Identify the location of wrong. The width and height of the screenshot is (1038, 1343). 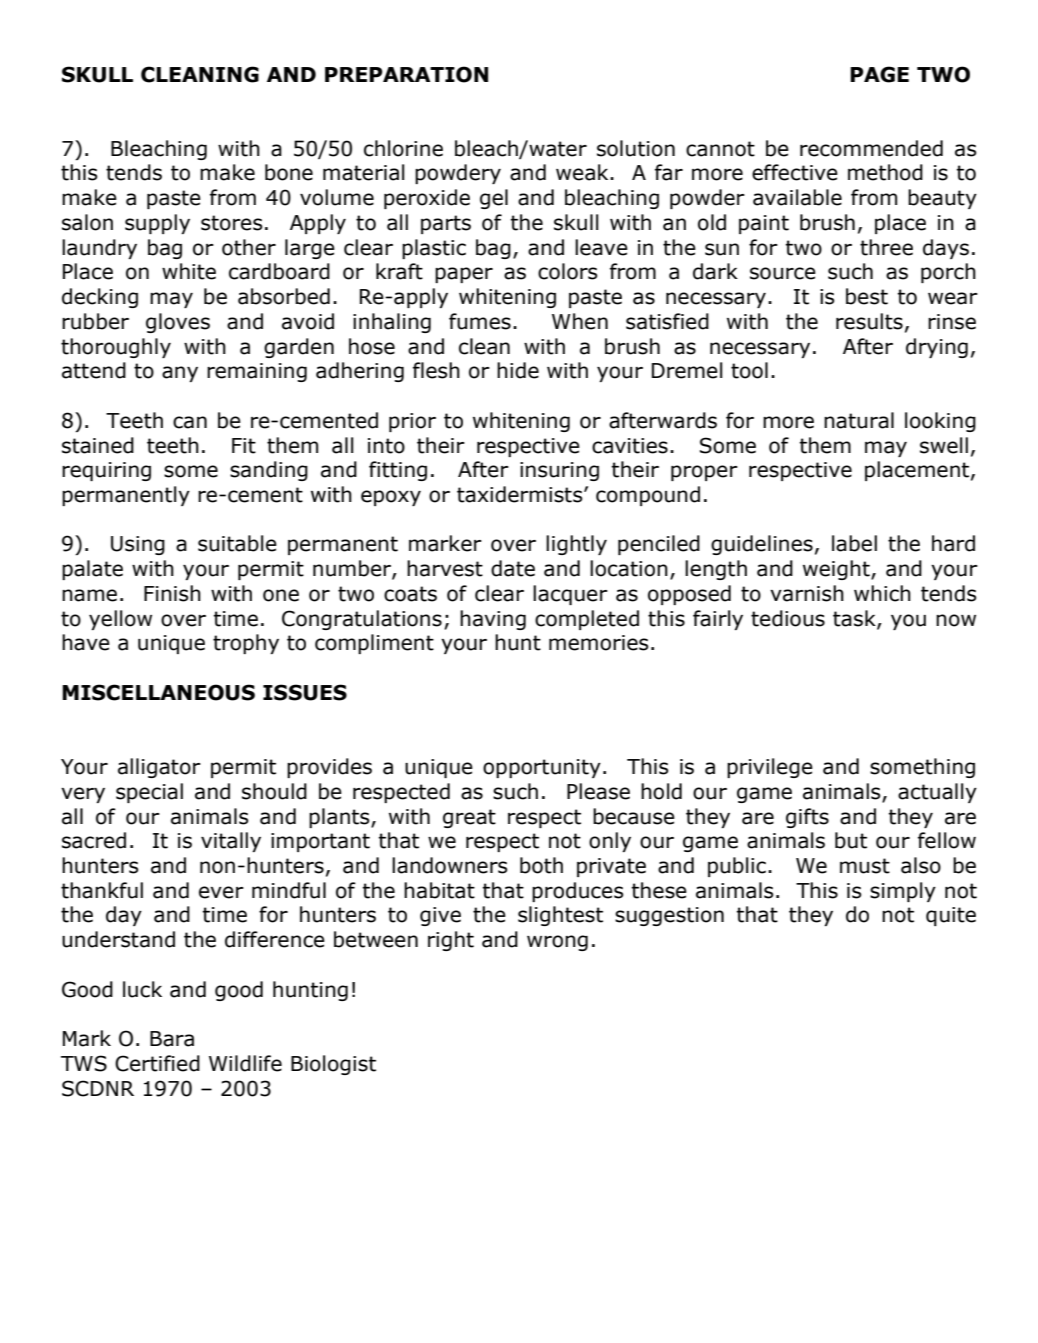
(557, 943).
